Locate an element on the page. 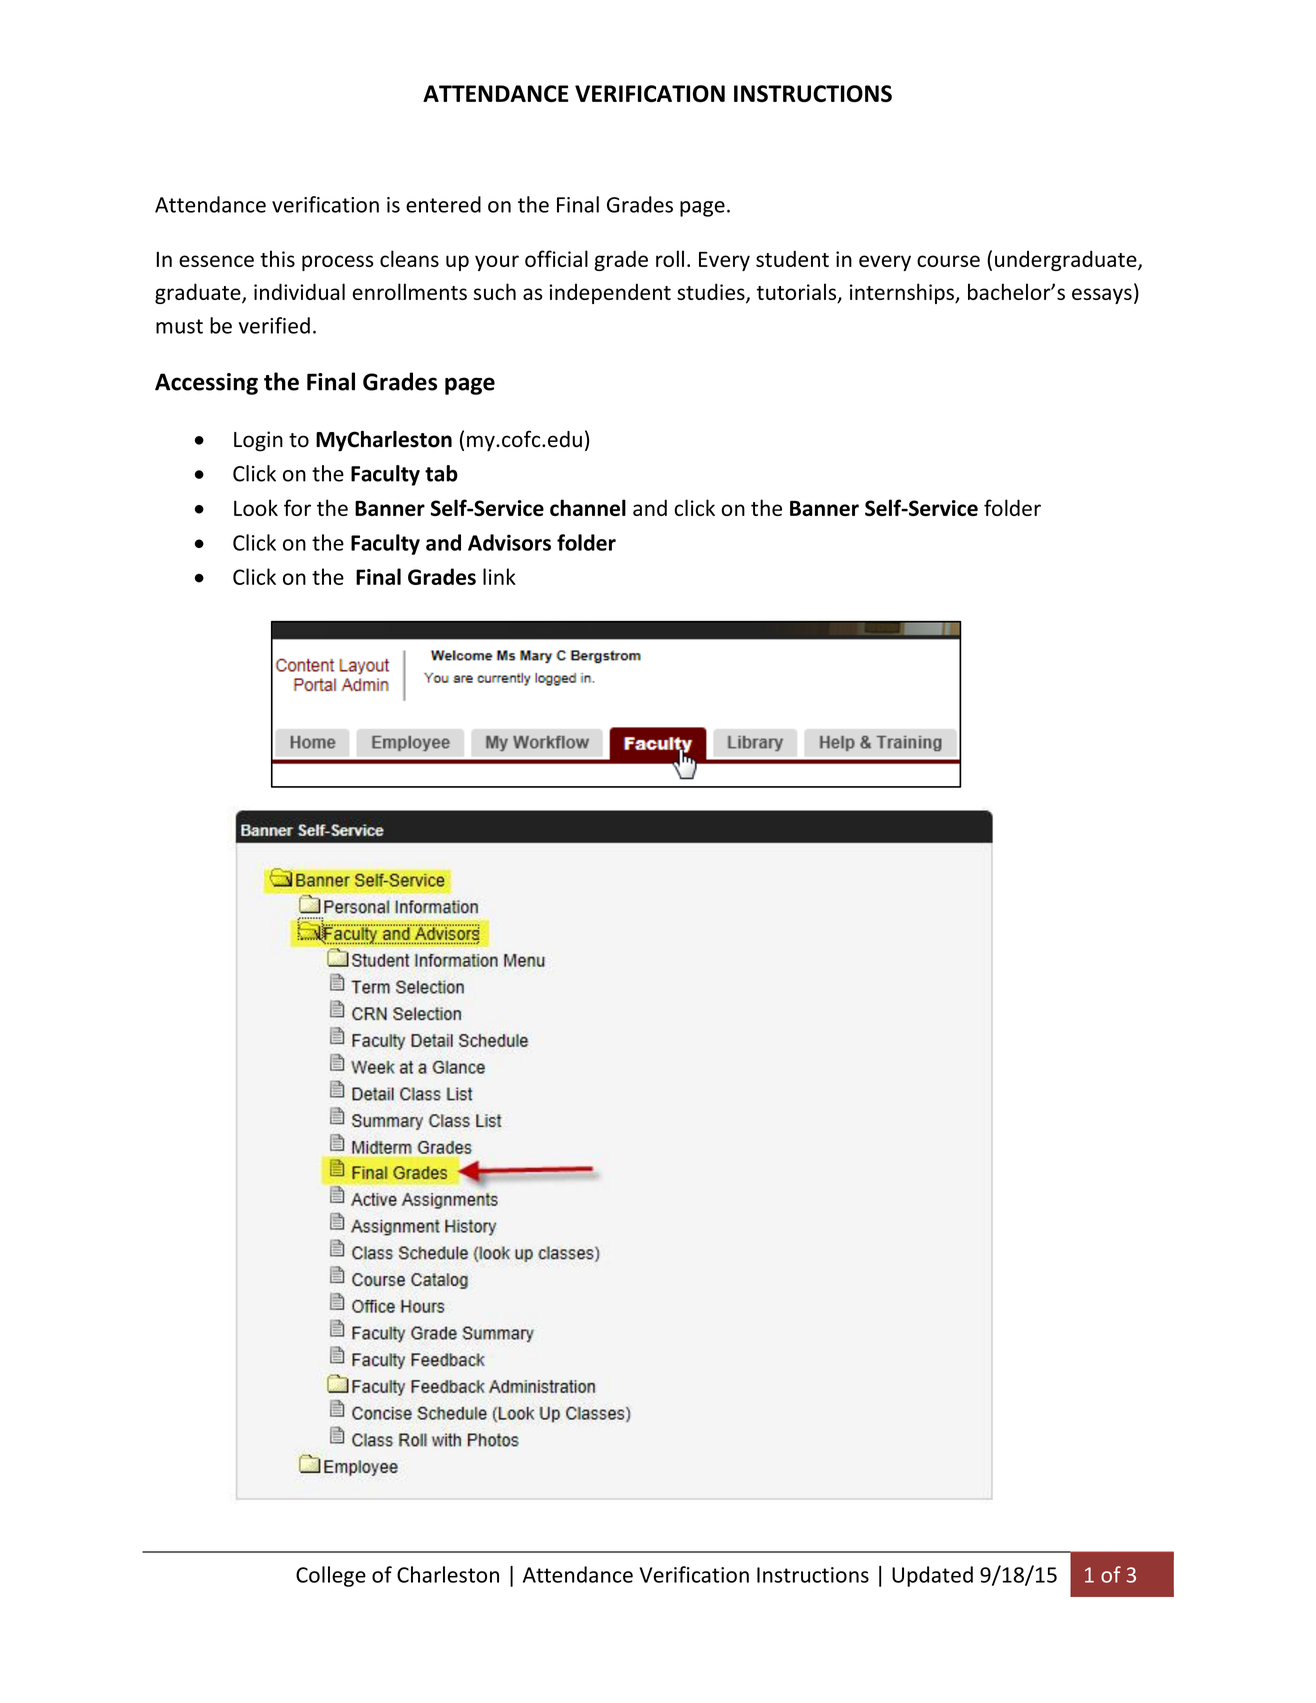 This document has height=1703, width=1316. this is located at coordinates (277, 258).
